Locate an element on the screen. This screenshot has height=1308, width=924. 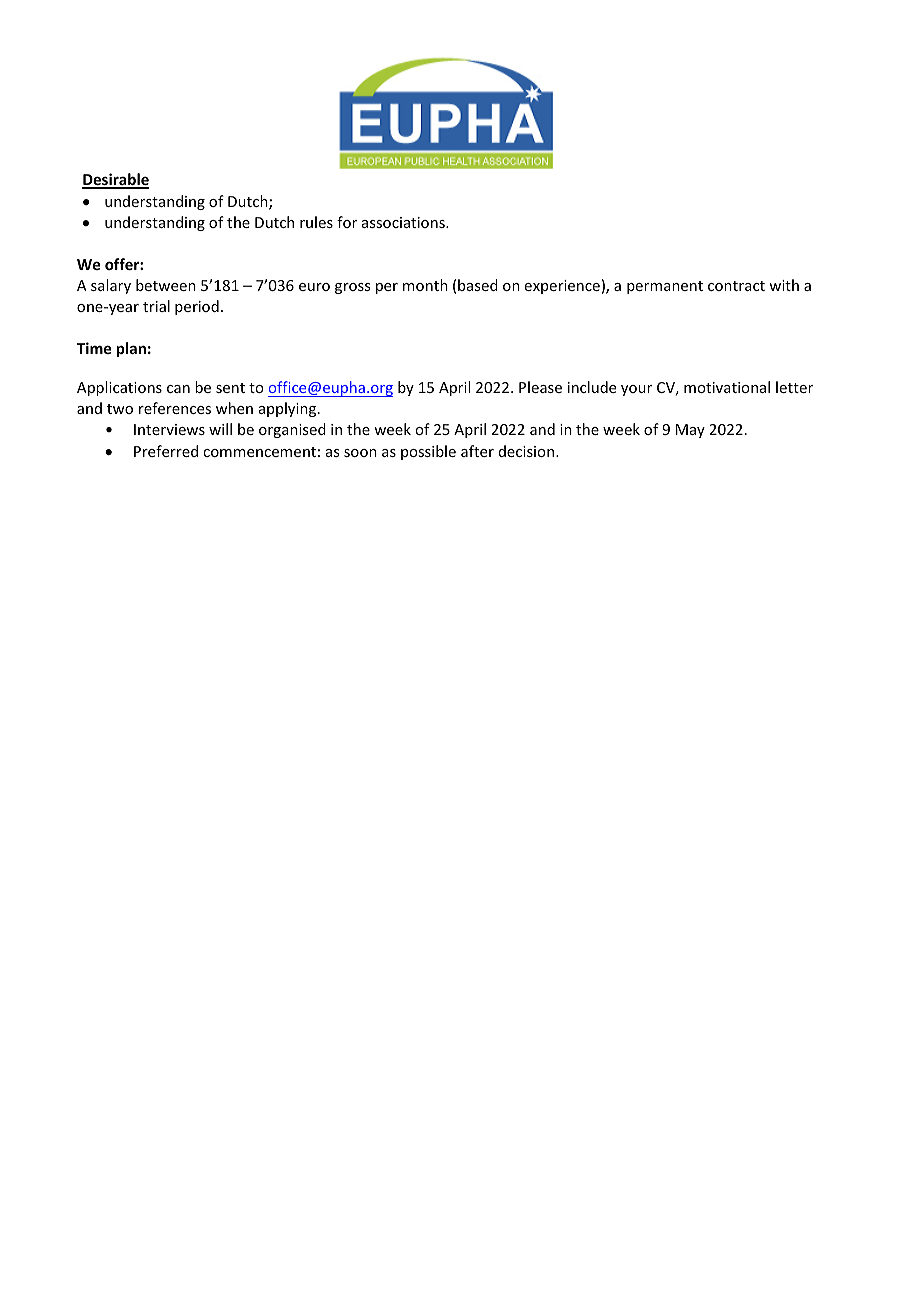
contract is located at coordinates (736, 286).
